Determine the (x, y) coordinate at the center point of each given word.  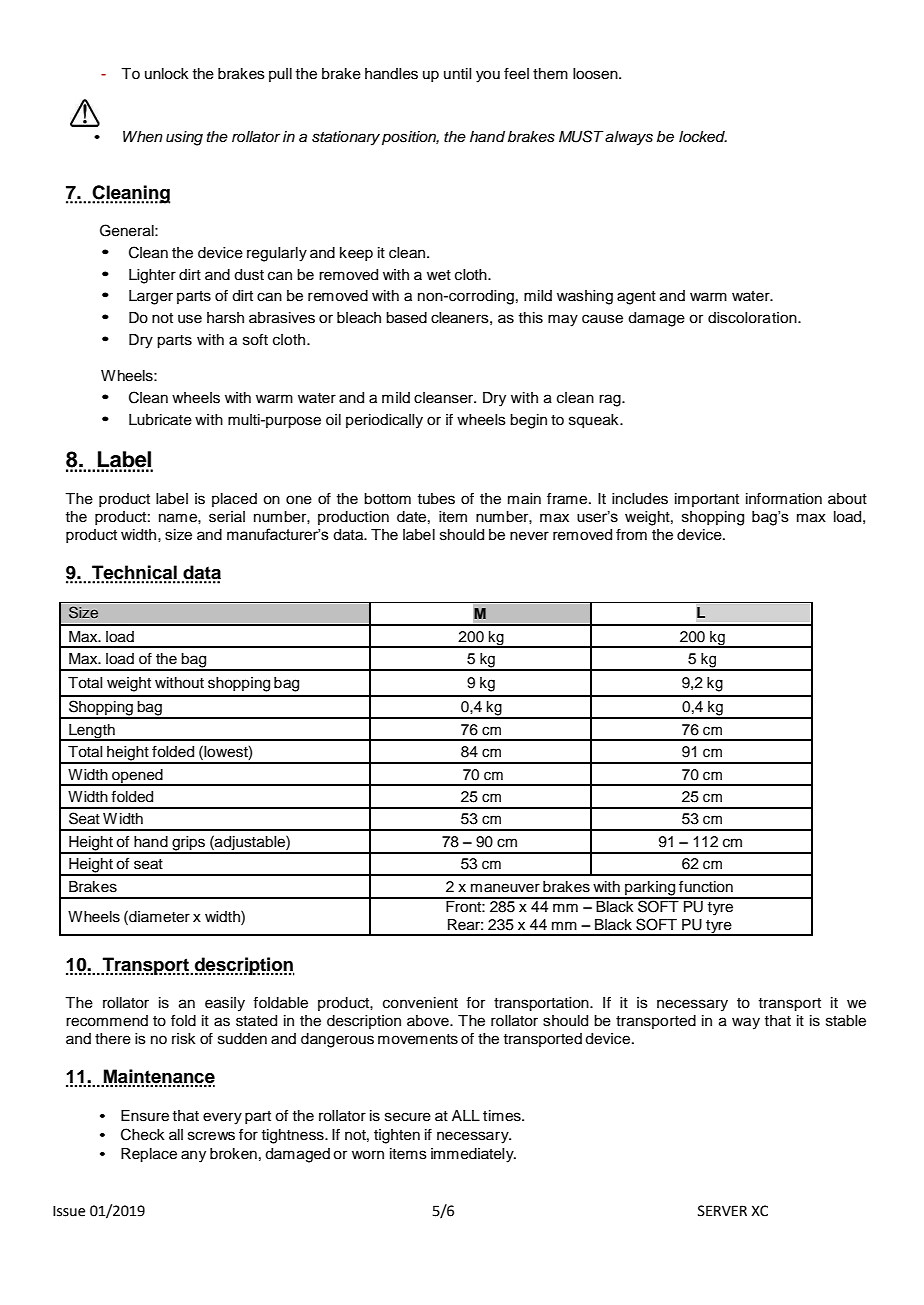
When (143, 136)
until (457, 73)
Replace (149, 1155)
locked (703, 137)
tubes (436, 499)
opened (137, 777)
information (784, 499)
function (706, 887)
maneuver (505, 888)
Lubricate (160, 420)
